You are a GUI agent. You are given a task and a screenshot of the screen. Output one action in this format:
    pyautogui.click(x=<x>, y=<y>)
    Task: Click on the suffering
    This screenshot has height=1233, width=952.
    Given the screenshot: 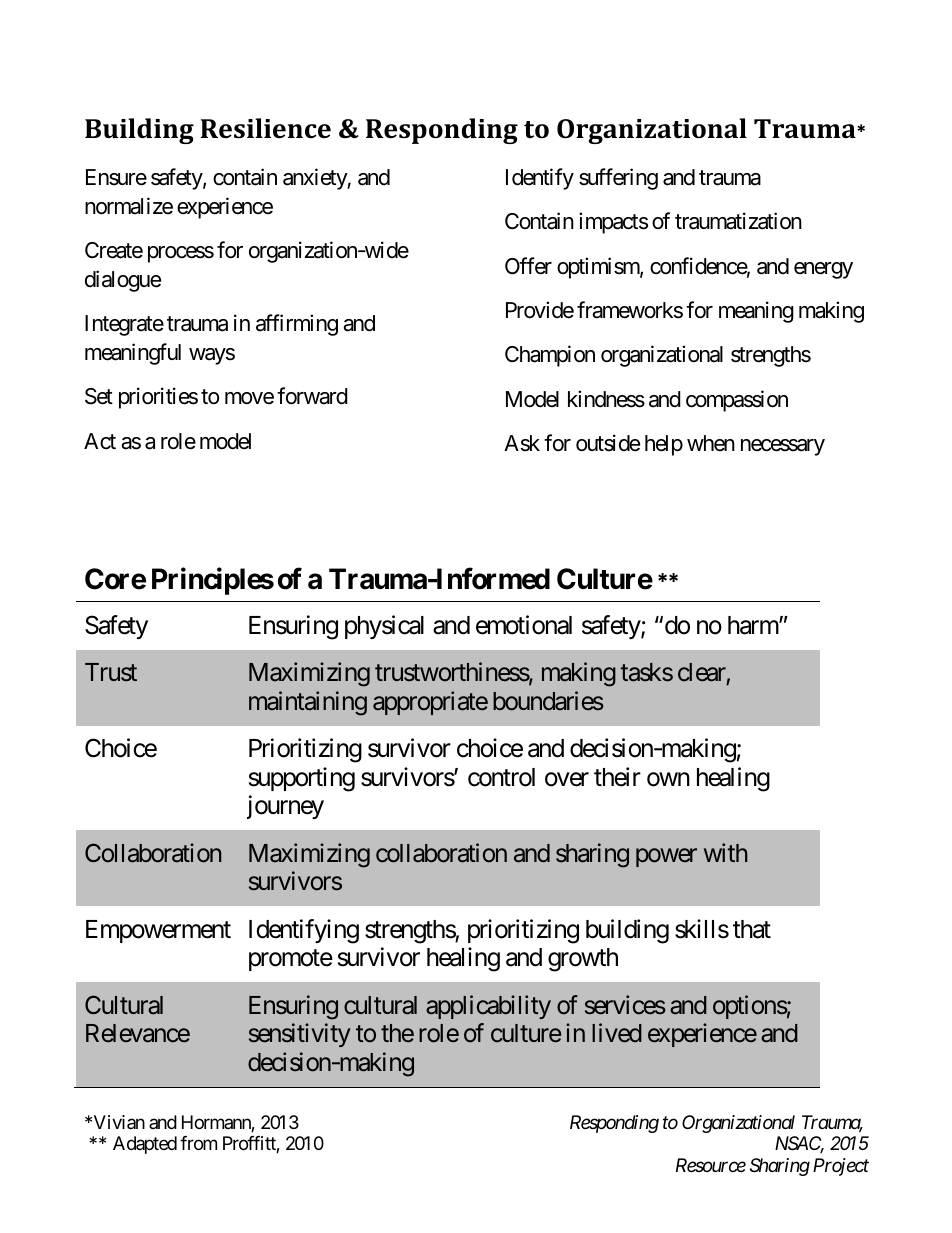 What is the action you would take?
    pyautogui.click(x=618, y=179)
